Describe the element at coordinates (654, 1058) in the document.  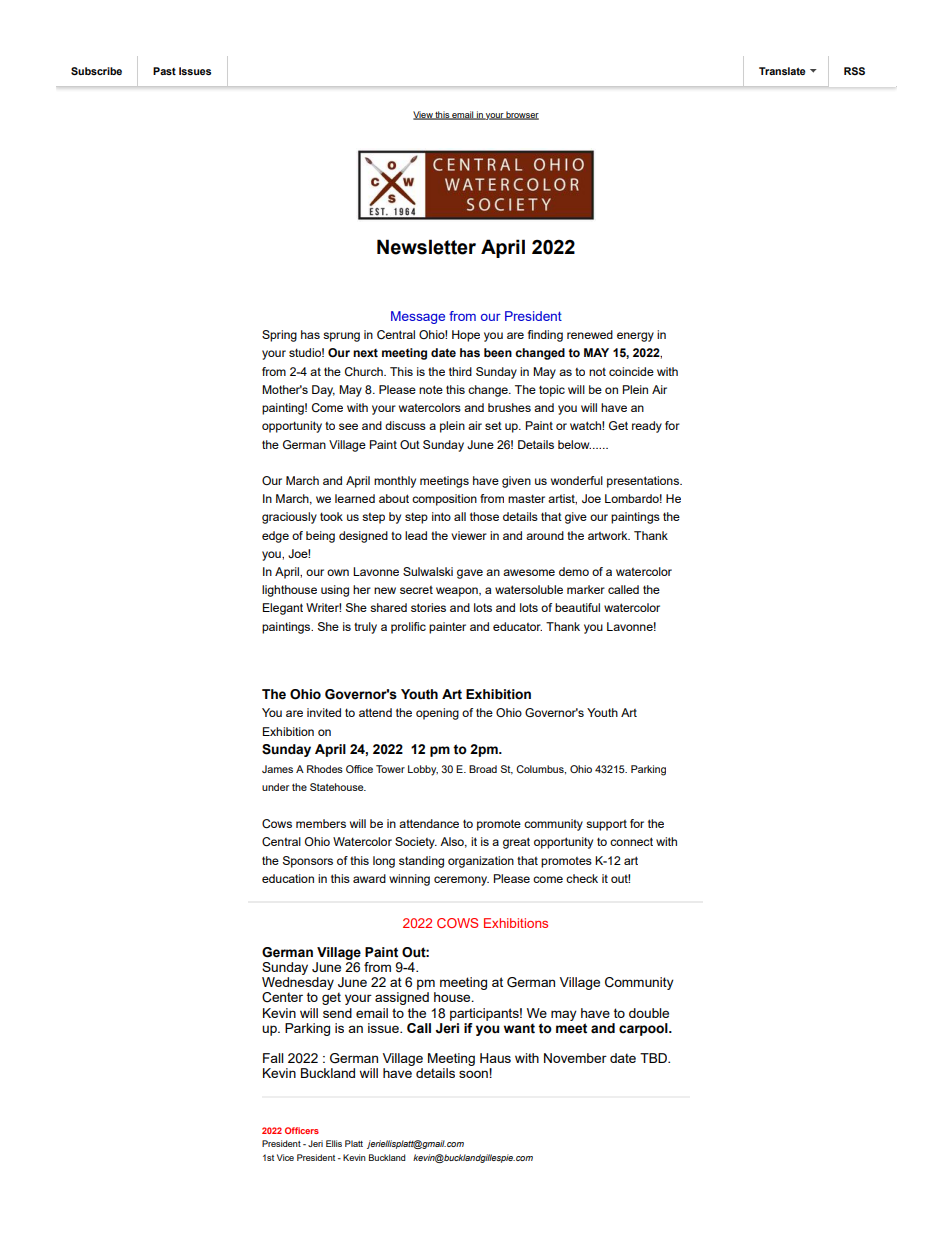
I see `TBD` at that location.
